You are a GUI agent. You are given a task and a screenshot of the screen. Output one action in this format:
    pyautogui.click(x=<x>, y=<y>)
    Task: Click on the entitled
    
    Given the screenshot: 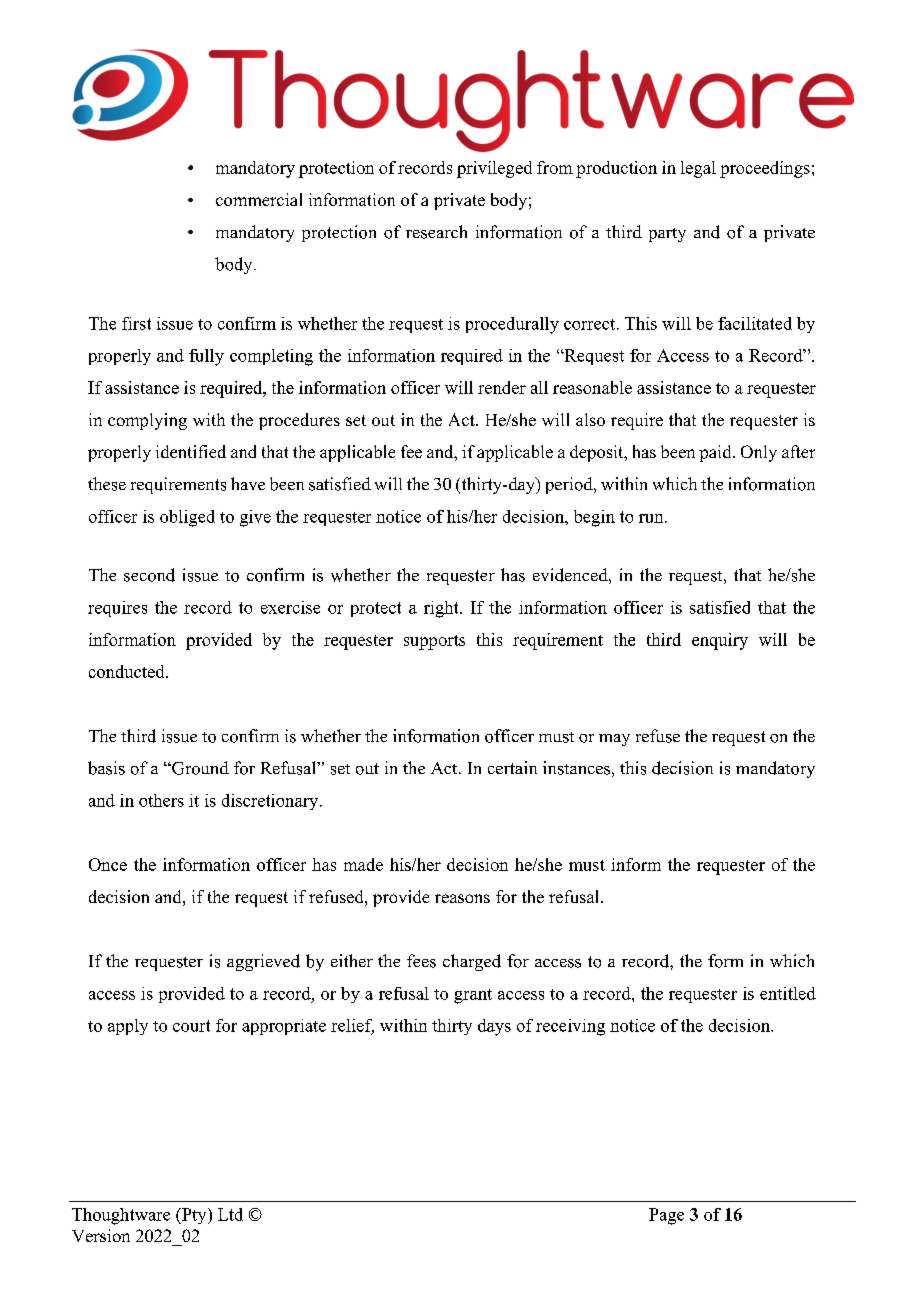 What is the action you would take?
    pyautogui.click(x=788, y=993)
